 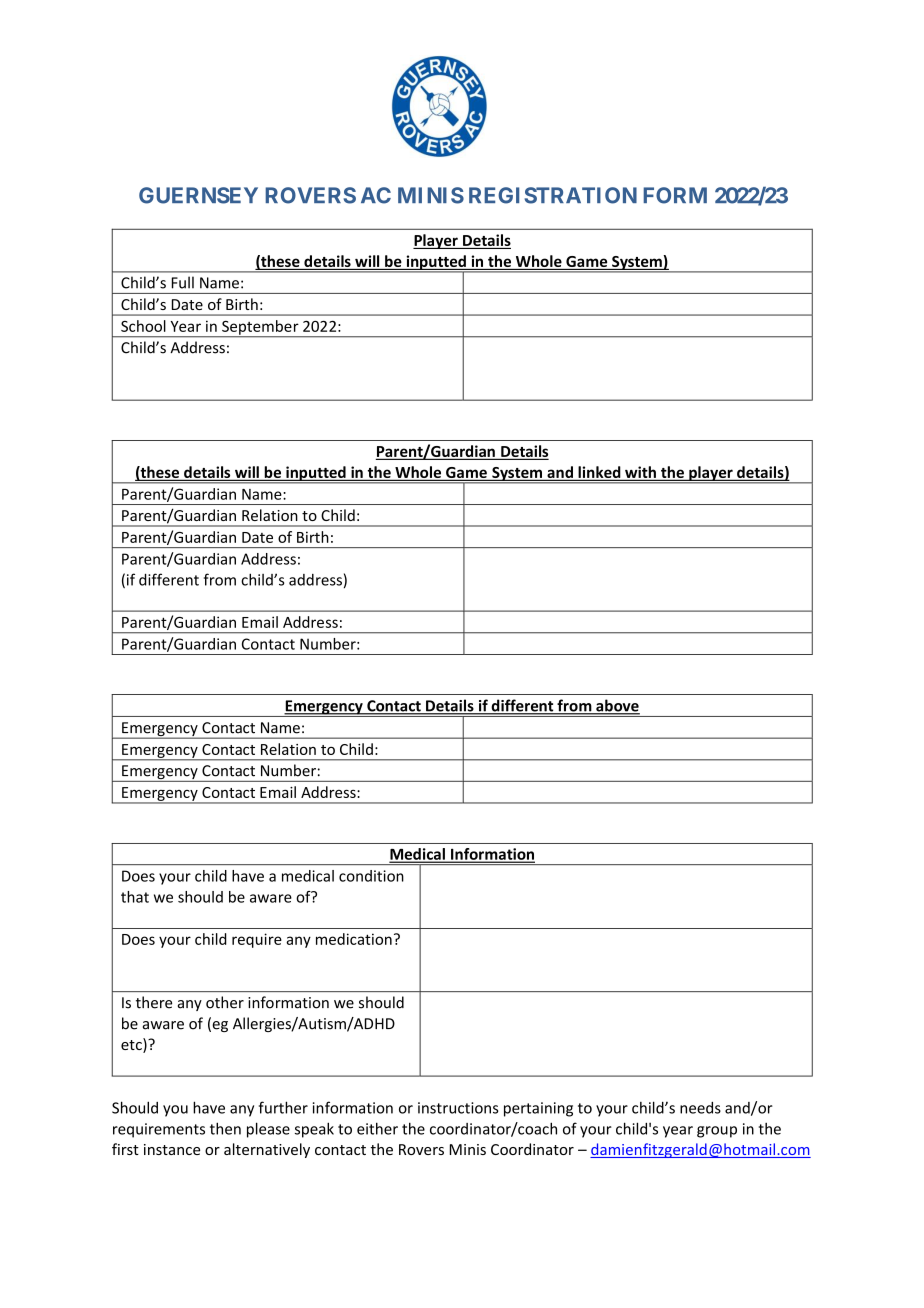 What do you see at coordinates (354, 939) in the page?
I see `medication` at bounding box center [354, 939].
